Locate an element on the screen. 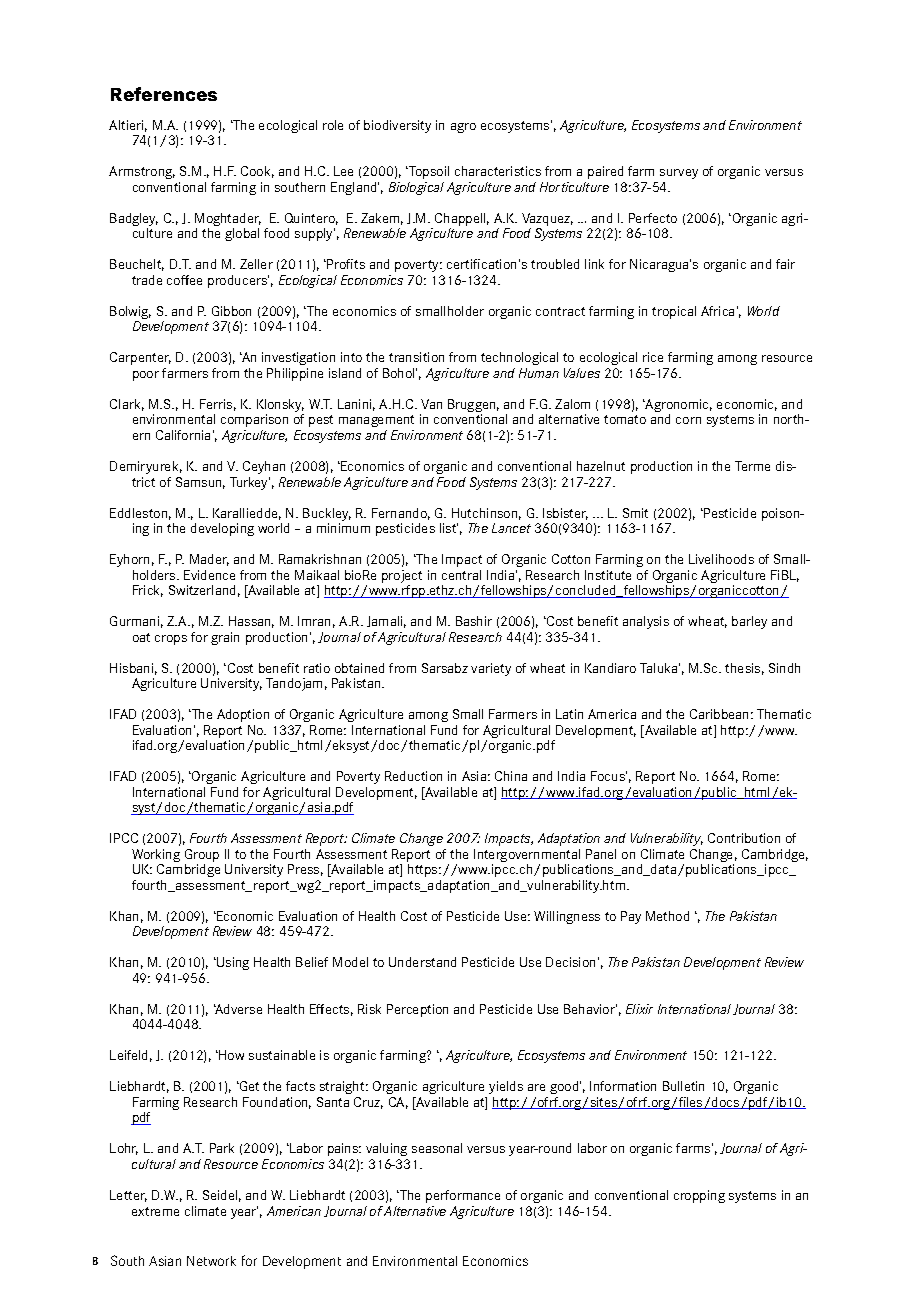 The image size is (924, 1308). Intergovernmental is located at coordinates (527, 857).
